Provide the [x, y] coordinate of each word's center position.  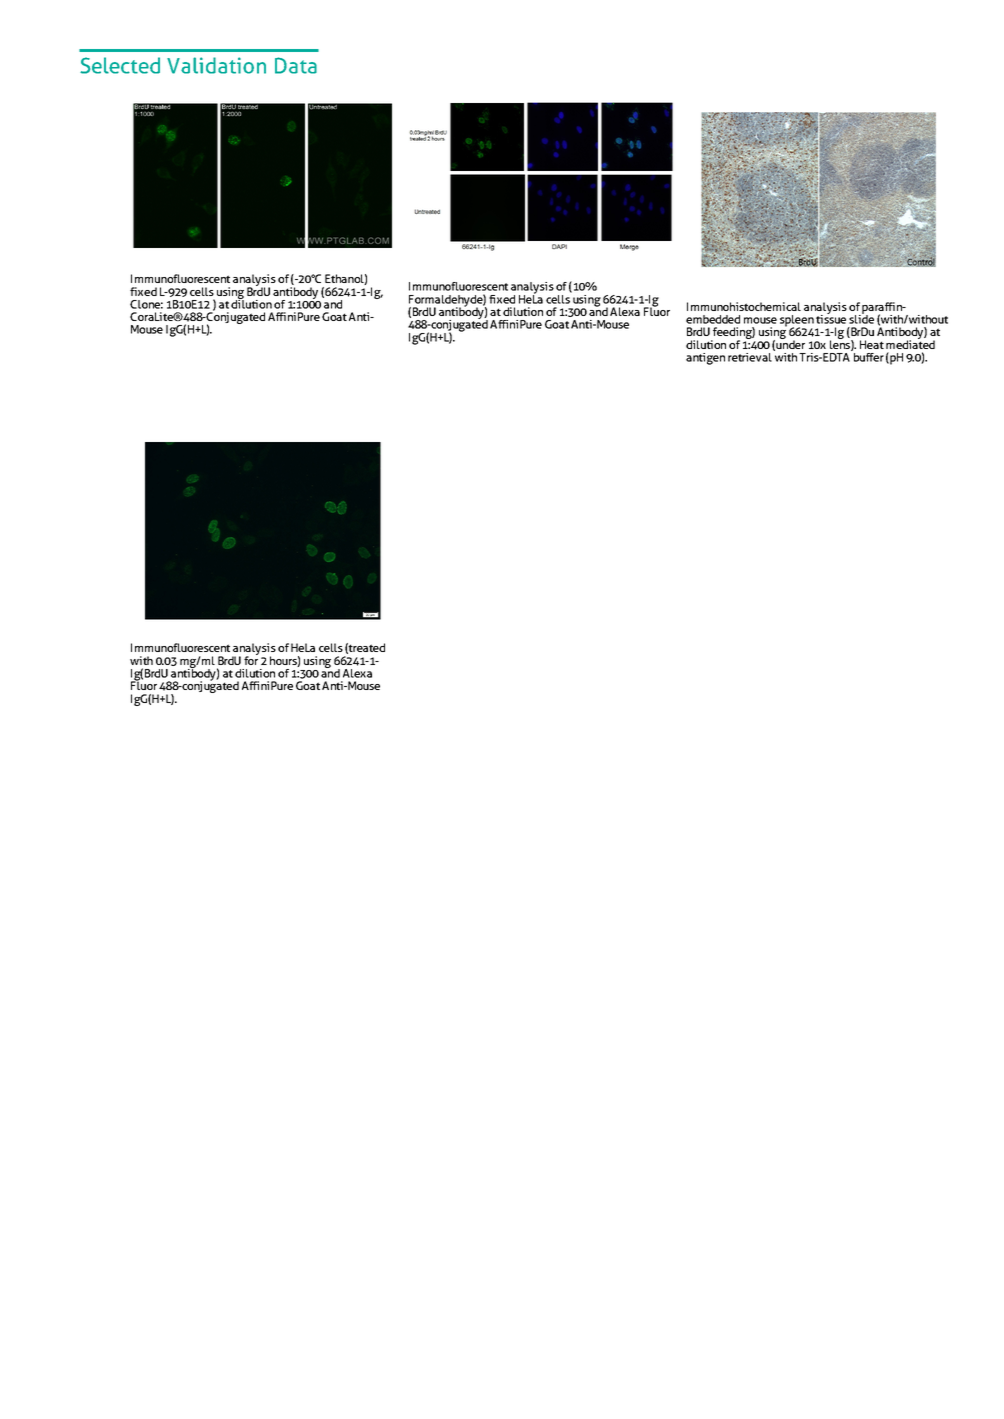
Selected [120, 65]
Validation [216, 65]
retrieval [751, 356]
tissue [831, 318]
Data [296, 65]
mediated [910, 343]
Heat [872, 344]
